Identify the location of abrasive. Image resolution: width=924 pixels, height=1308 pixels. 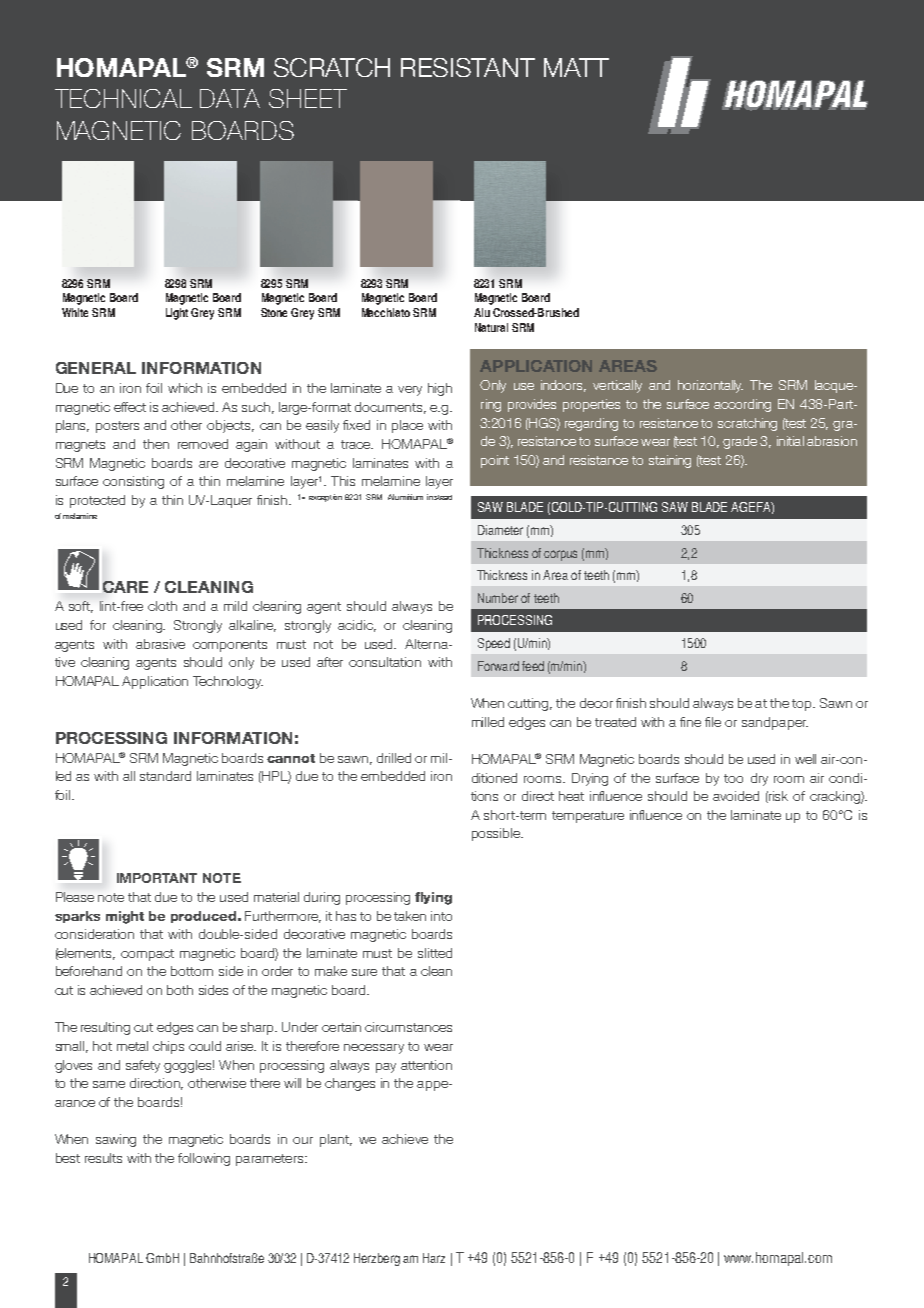
(160, 644).
